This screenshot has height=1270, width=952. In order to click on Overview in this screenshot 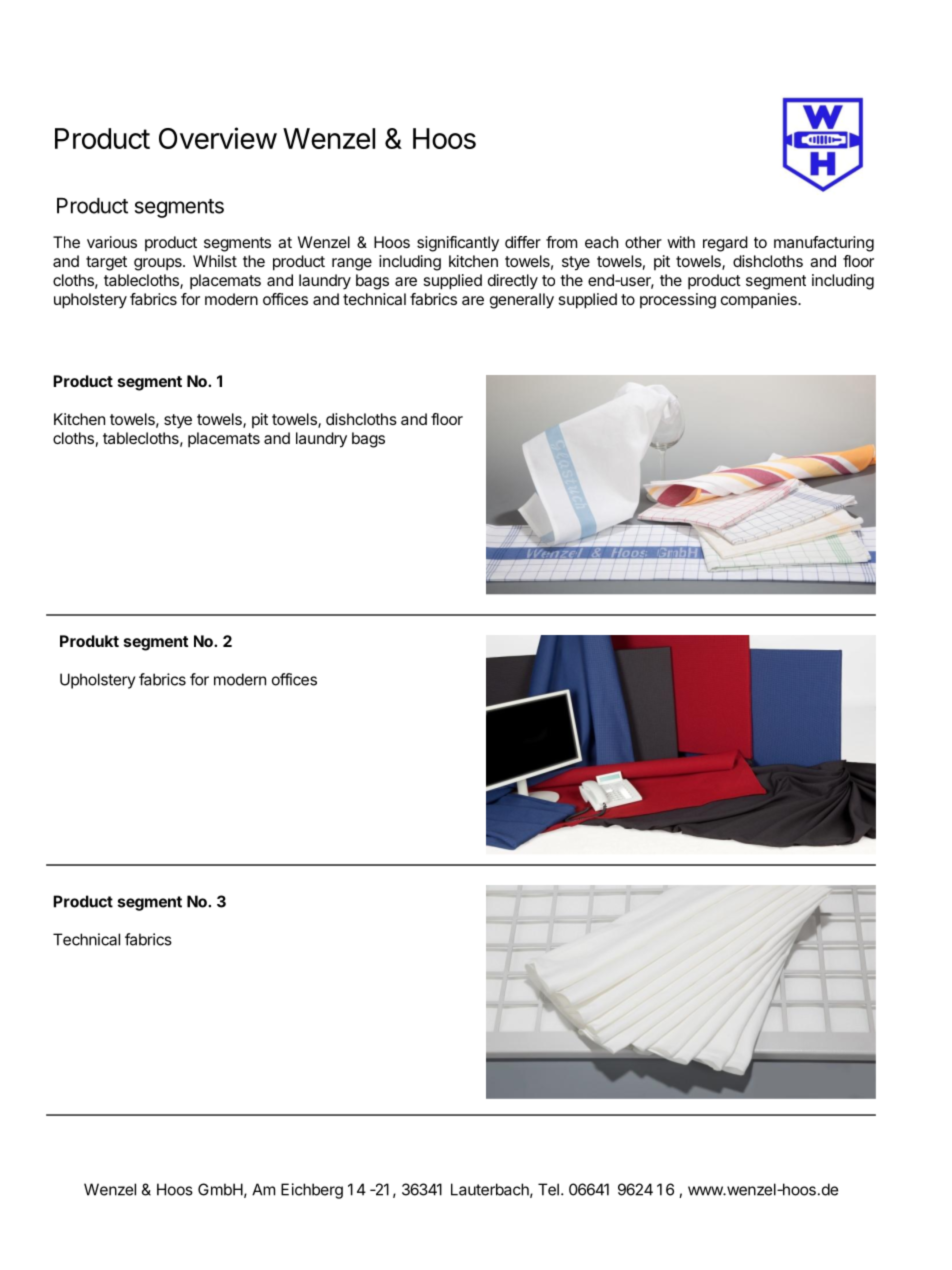, I will do `click(218, 138)`.
